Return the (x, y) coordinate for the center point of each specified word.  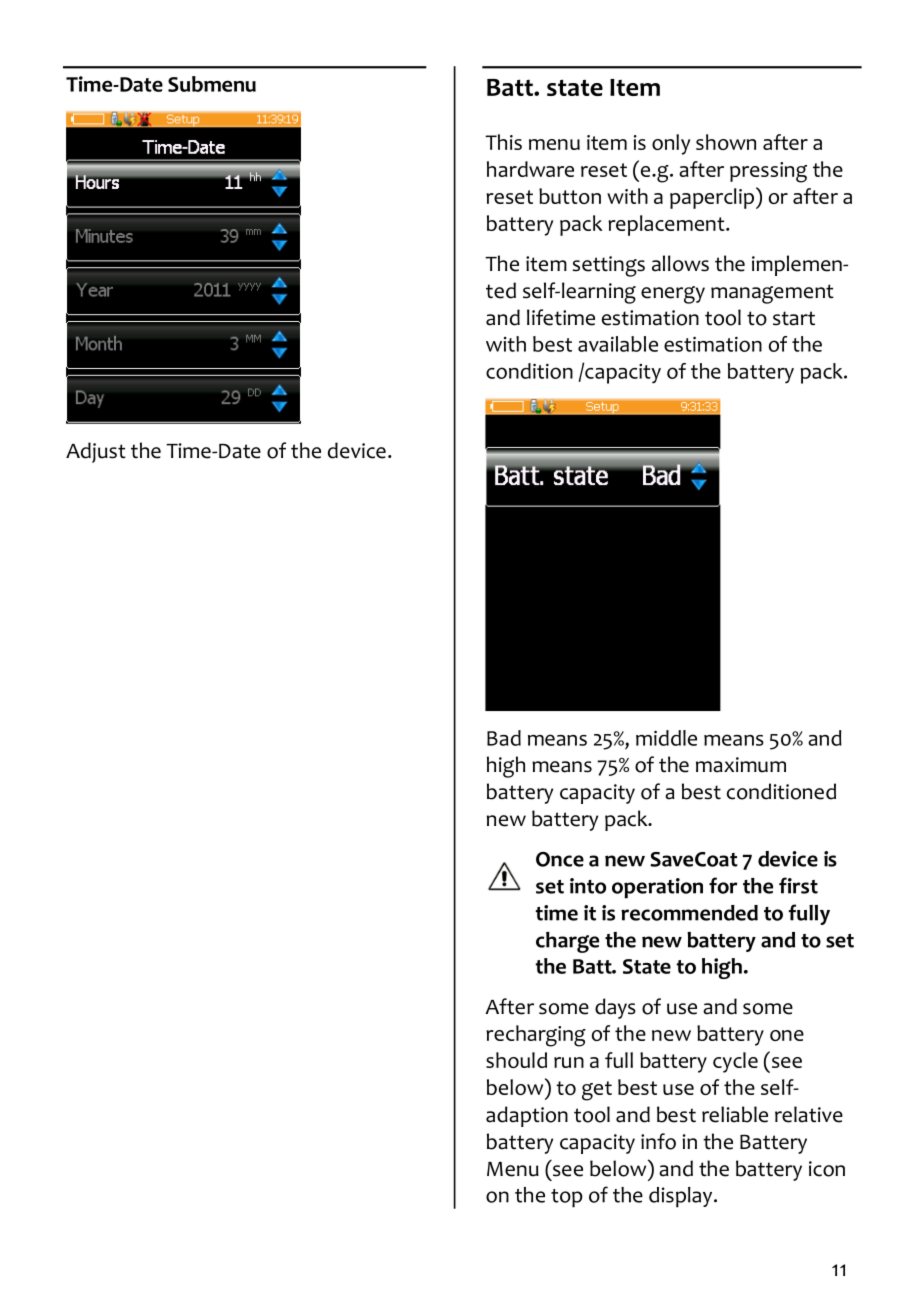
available (618, 344)
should (516, 1060)
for (723, 885)
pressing (768, 172)
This (503, 142)
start (794, 318)
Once (560, 859)
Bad (504, 738)
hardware (530, 169)
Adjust (96, 452)
